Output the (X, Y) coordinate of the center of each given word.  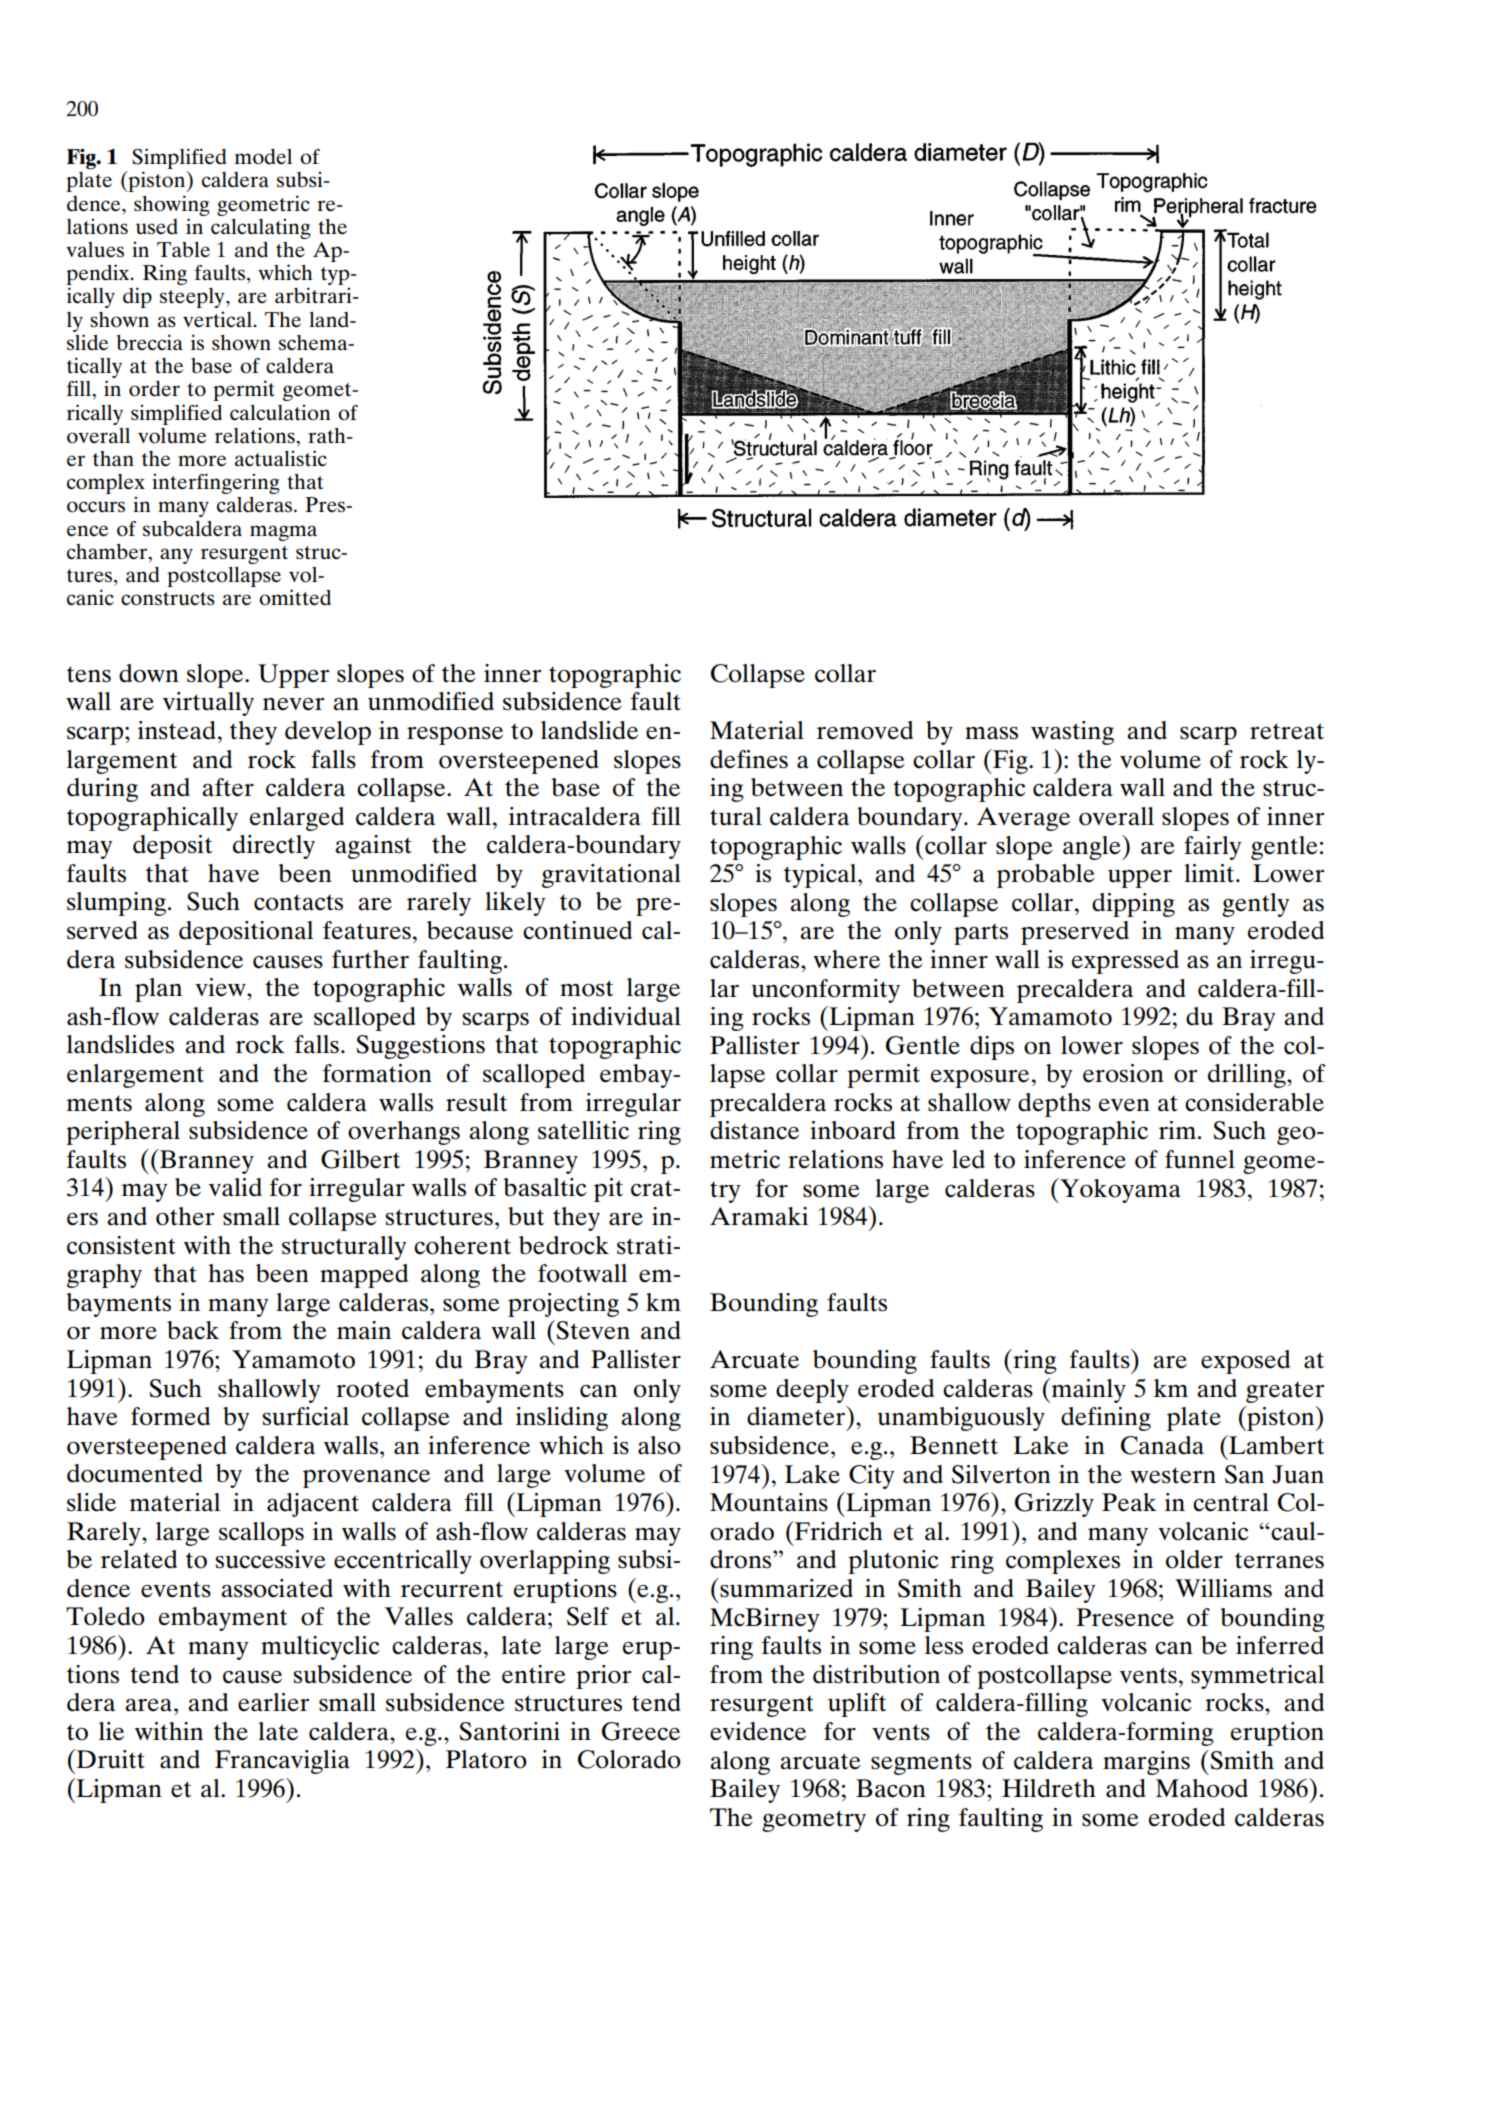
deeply (812, 1391)
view (221, 987)
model (263, 157)
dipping (1133, 905)
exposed (1245, 1362)
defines (749, 759)
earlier (273, 1702)
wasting (1072, 733)
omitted (295, 597)
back (193, 1330)
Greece (641, 1731)
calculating (261, 228)
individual (626, 1016)
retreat (1287, 731)
